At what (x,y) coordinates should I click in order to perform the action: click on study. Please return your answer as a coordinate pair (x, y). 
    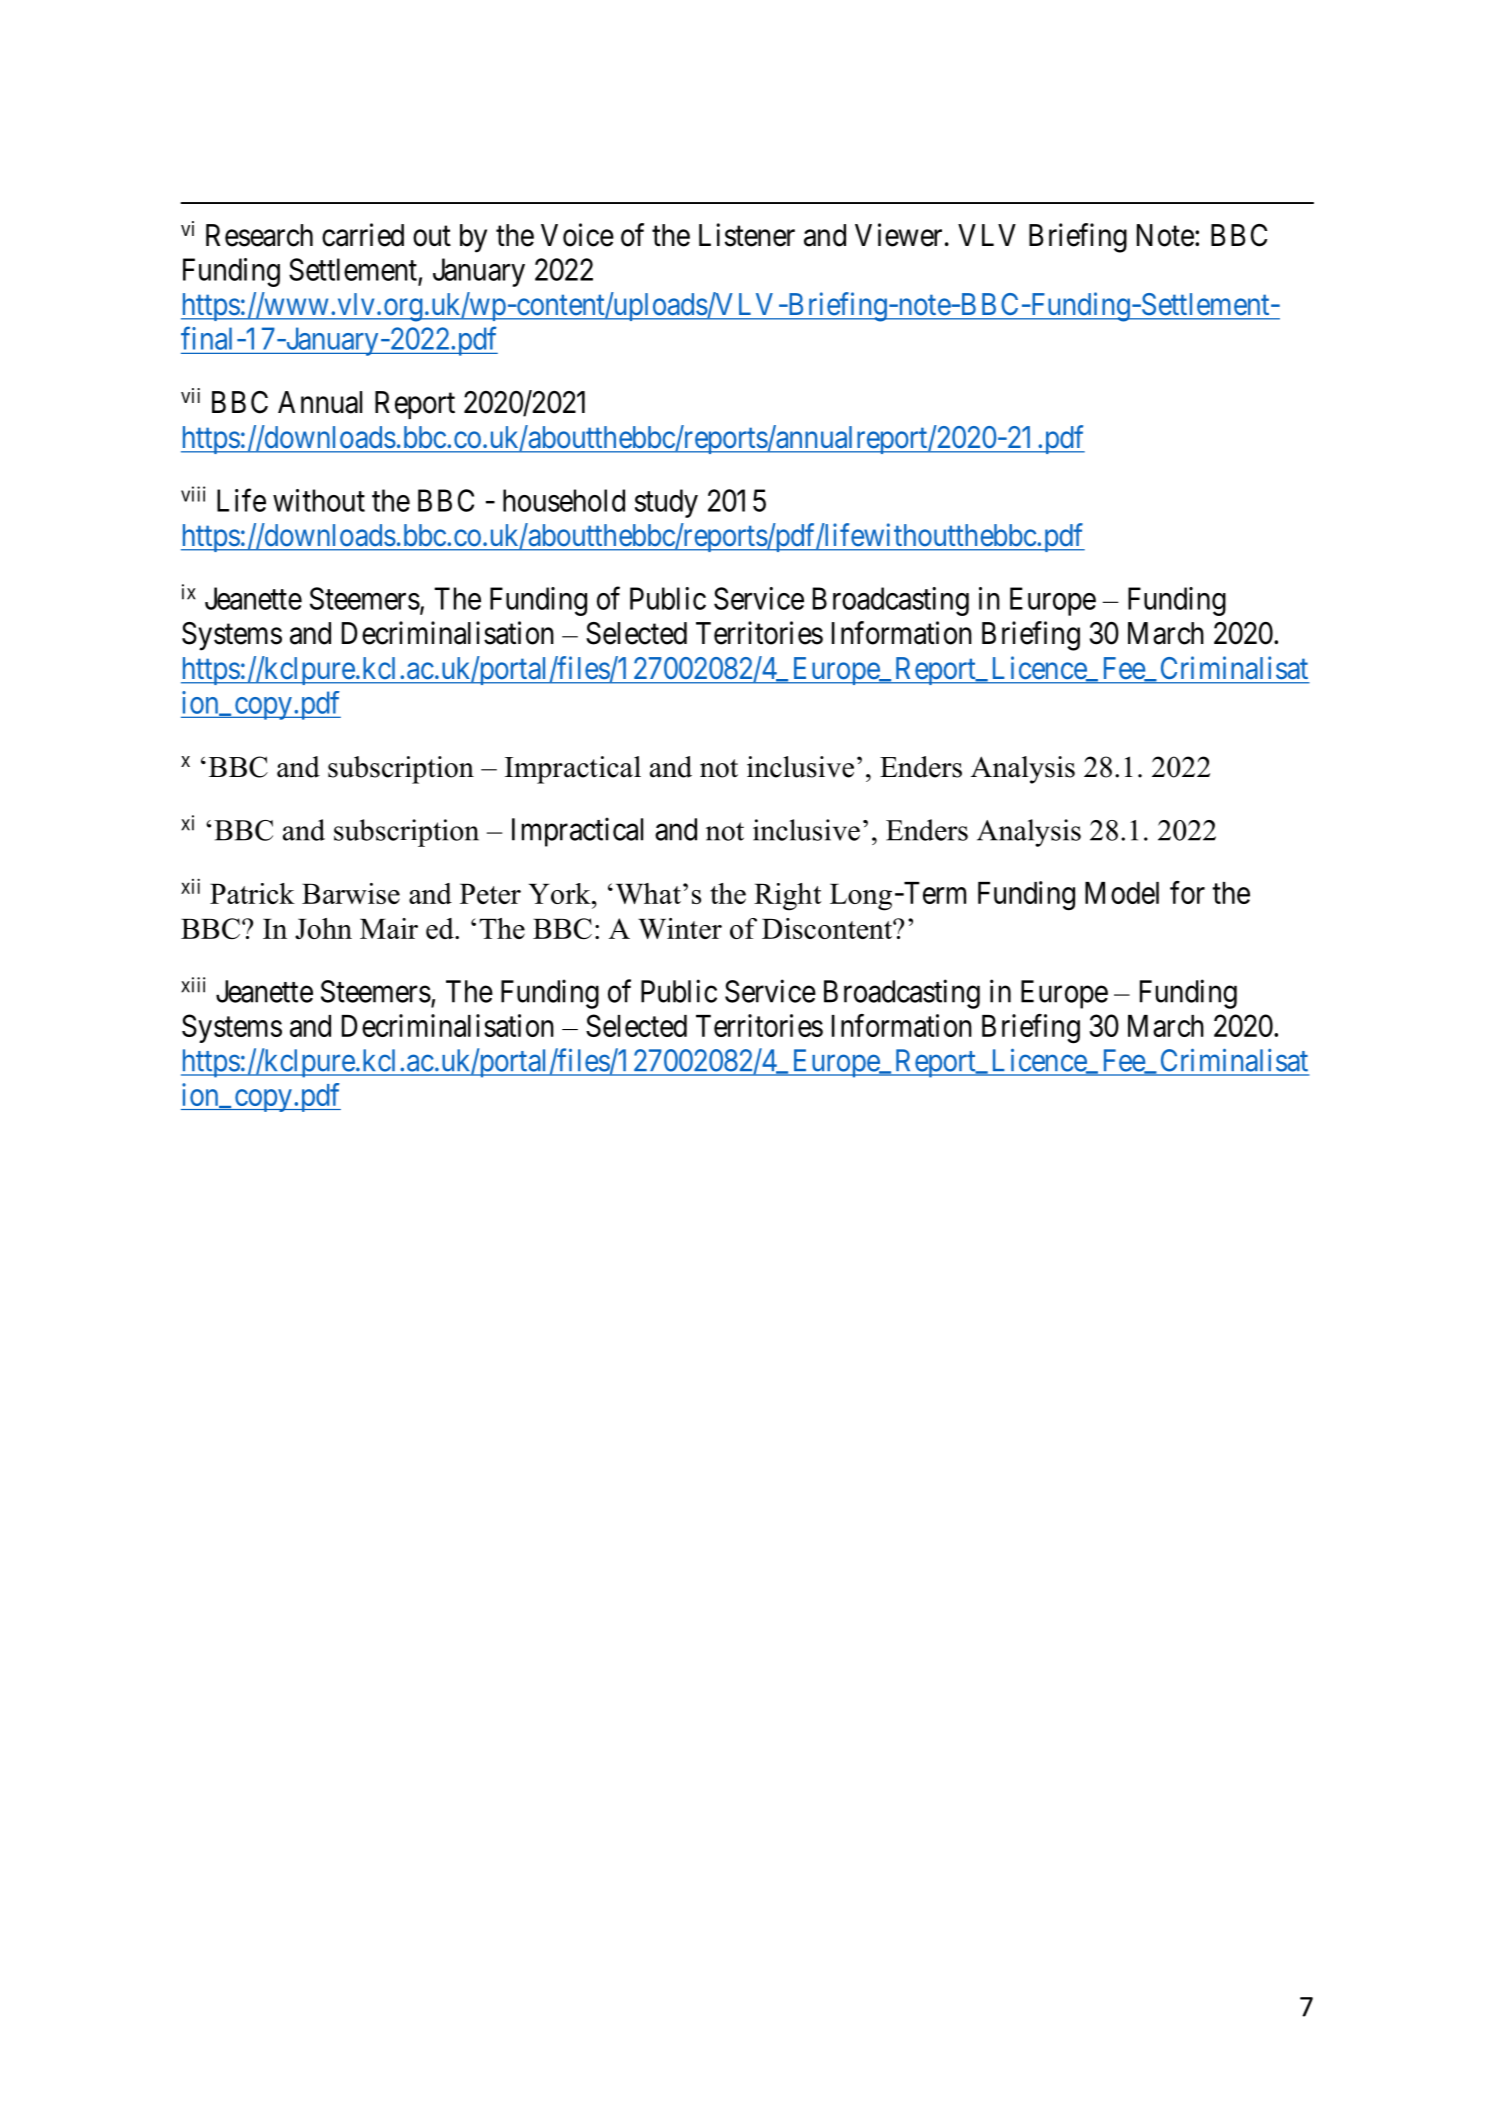
    Looking at the image, I should click on (666, 503).
